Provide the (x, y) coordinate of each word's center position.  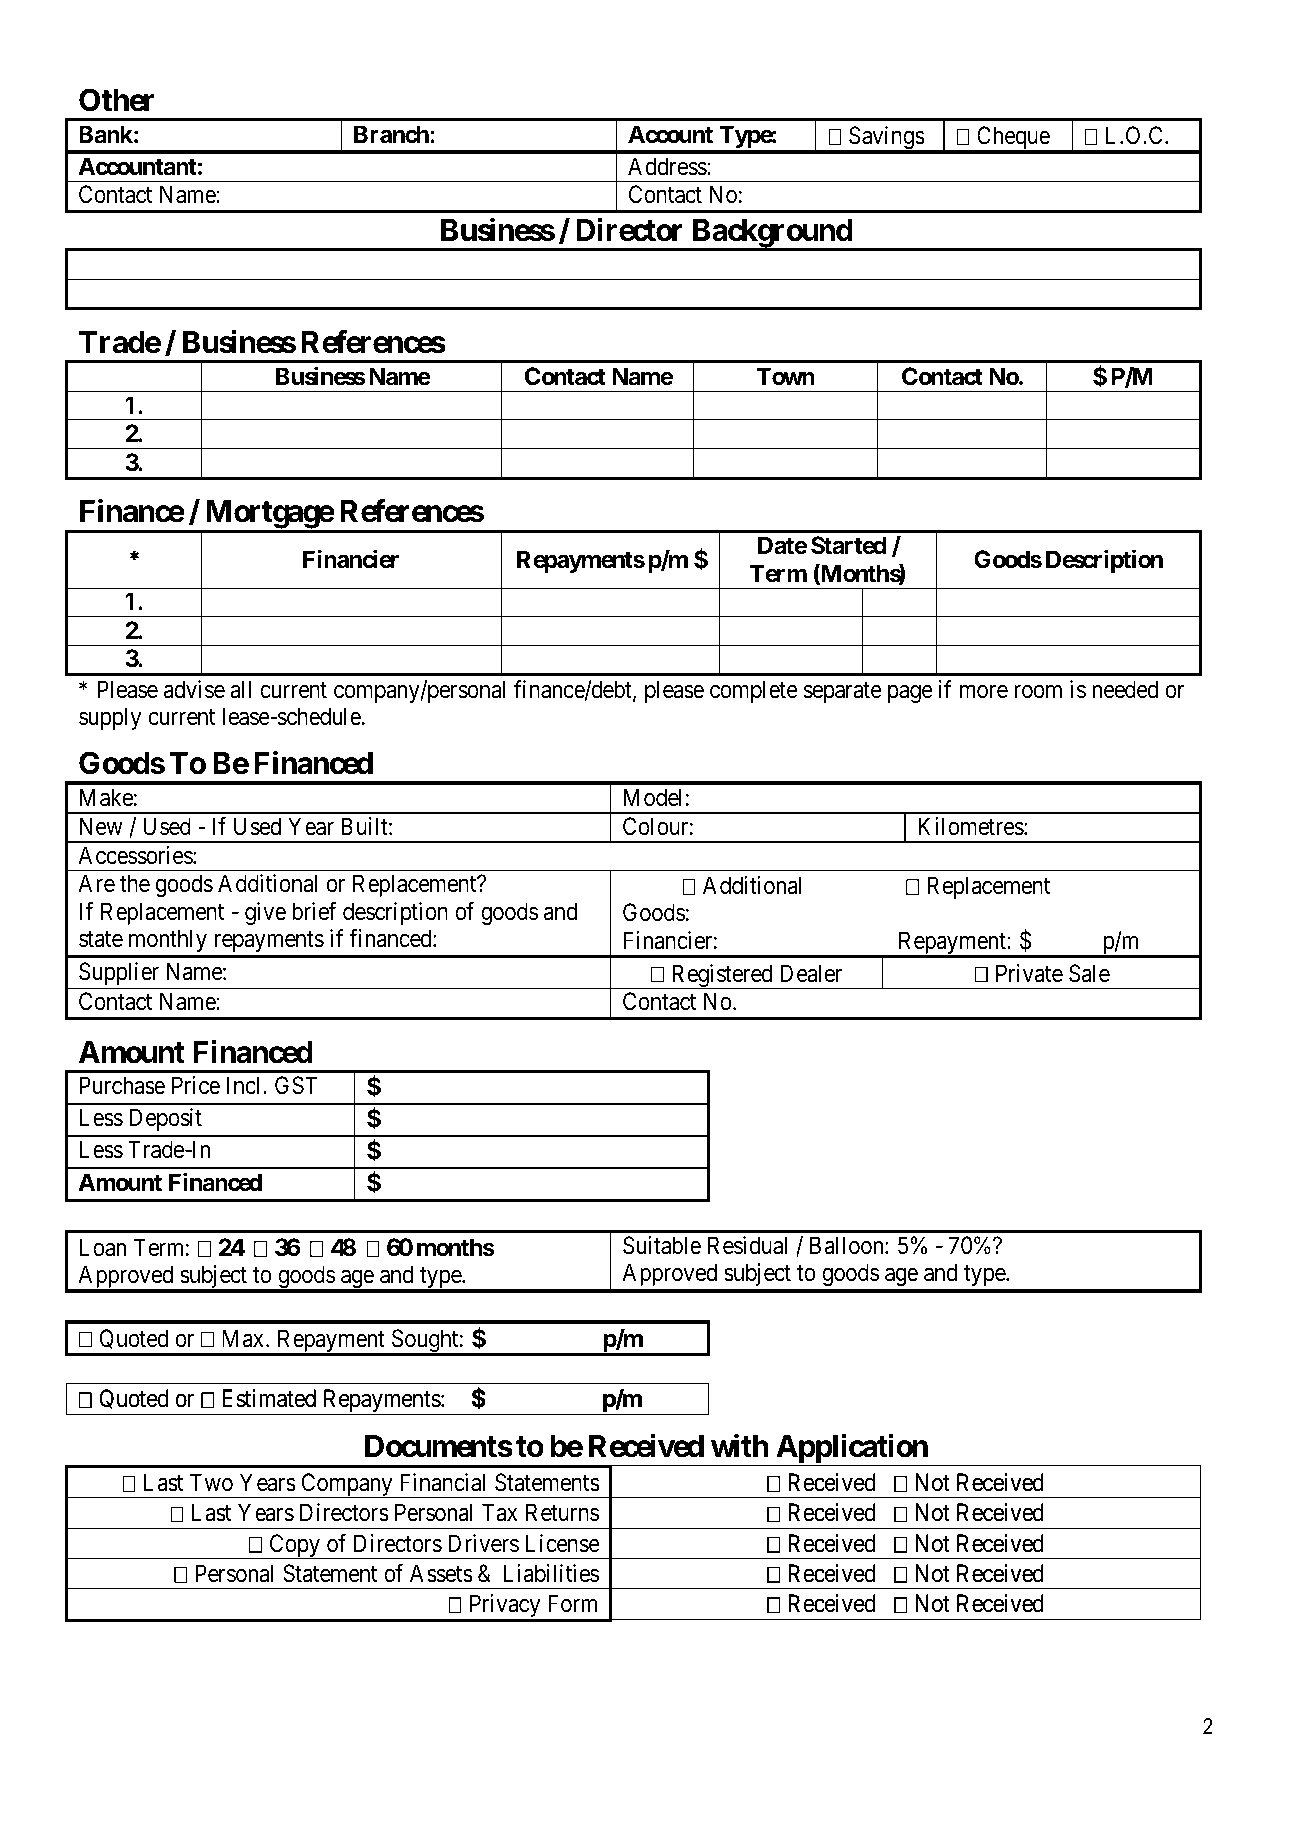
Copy (295, 1546)
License (563, 1543)
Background (771, 234)
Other (116, 100)
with (740, 1446)
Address (668, 166)
